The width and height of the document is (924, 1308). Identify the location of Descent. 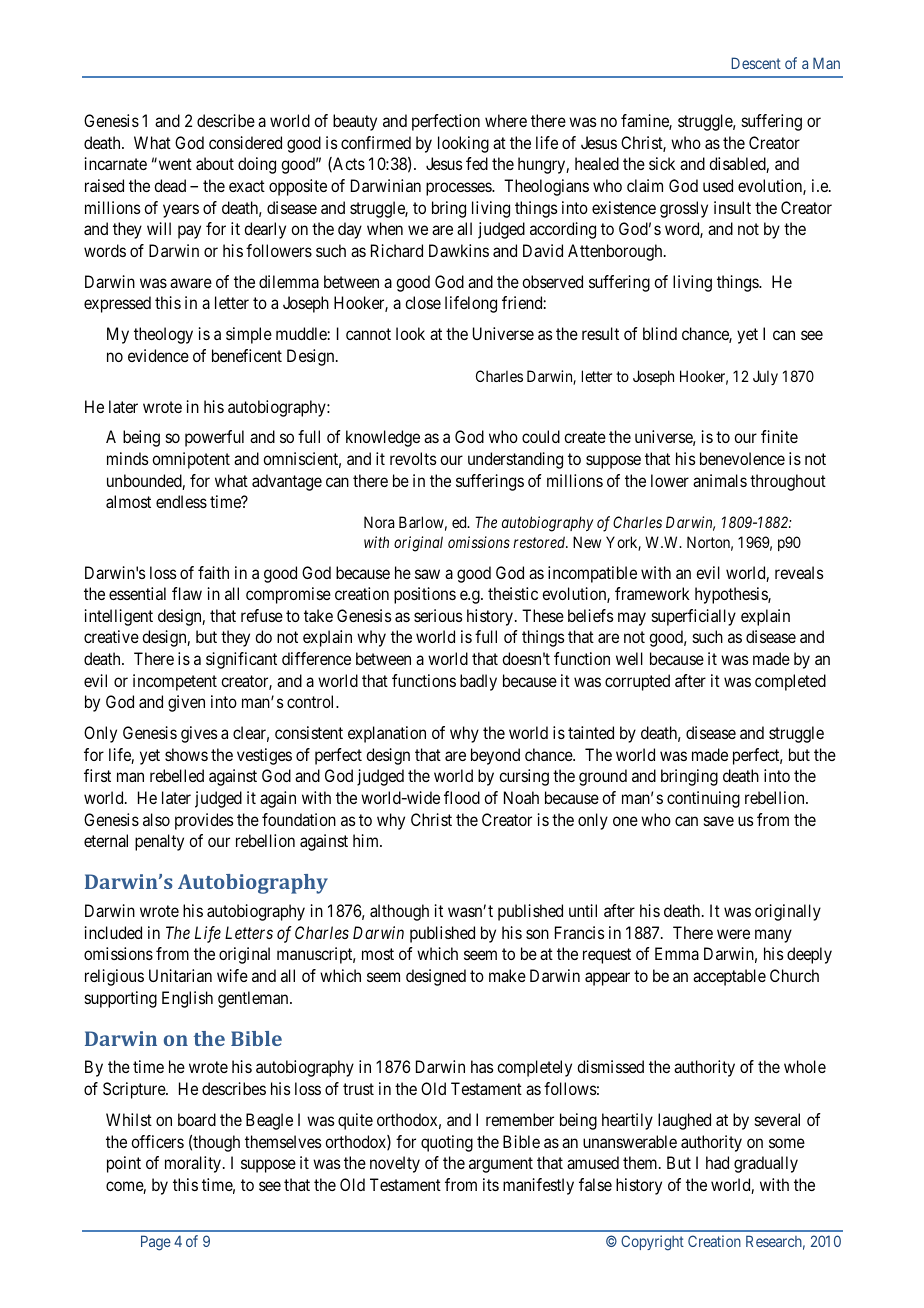
(756, 63).
